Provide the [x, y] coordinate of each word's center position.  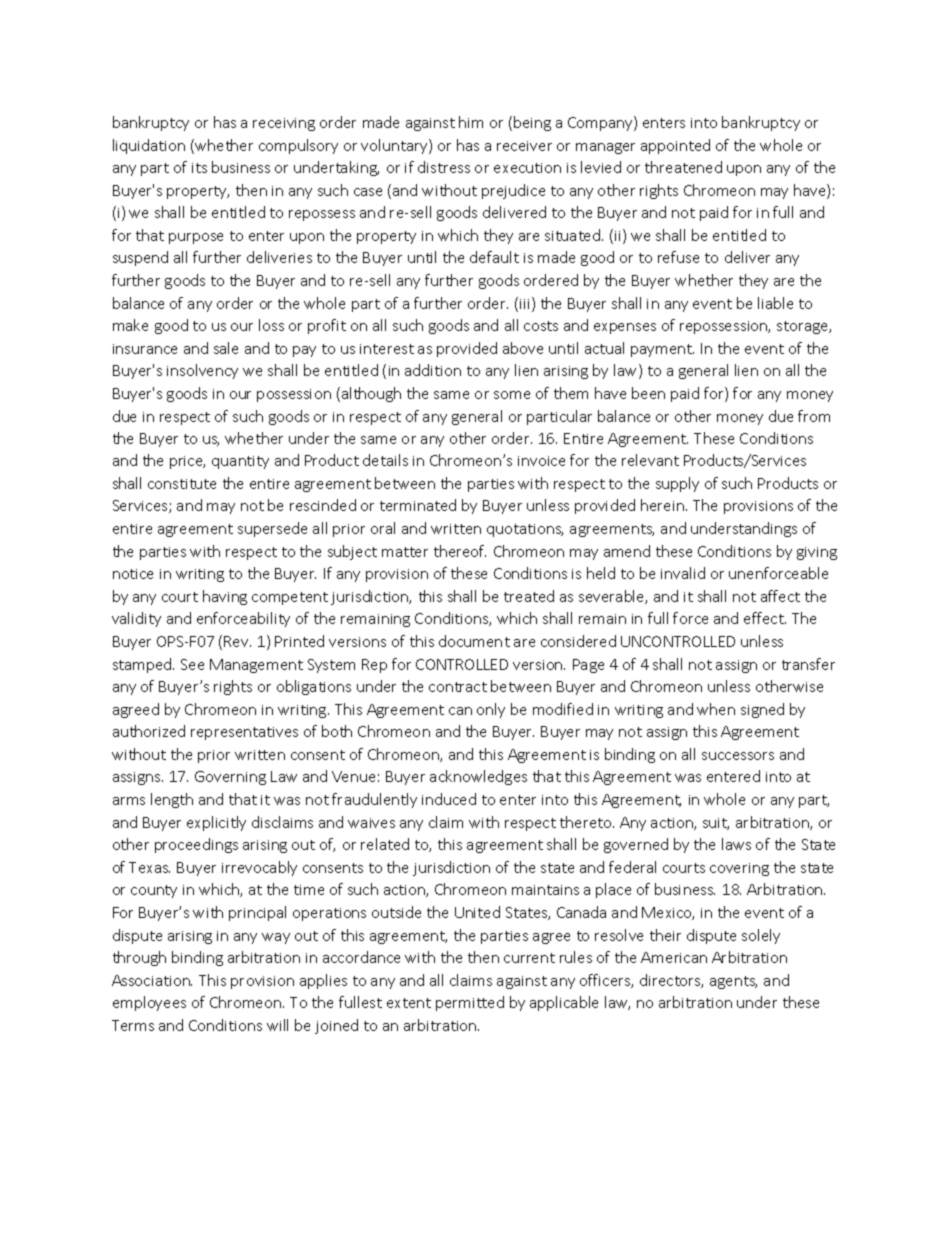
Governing [230, 778]
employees [149, 1003]
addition [433, 370]
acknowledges [478, 777]
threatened [683, 167]
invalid [683, 573]
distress [444, 167]
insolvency [202, 371]
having [225, 597]
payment [662, 350]
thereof [460, 551]
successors [738, 756]
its [199, 168]
